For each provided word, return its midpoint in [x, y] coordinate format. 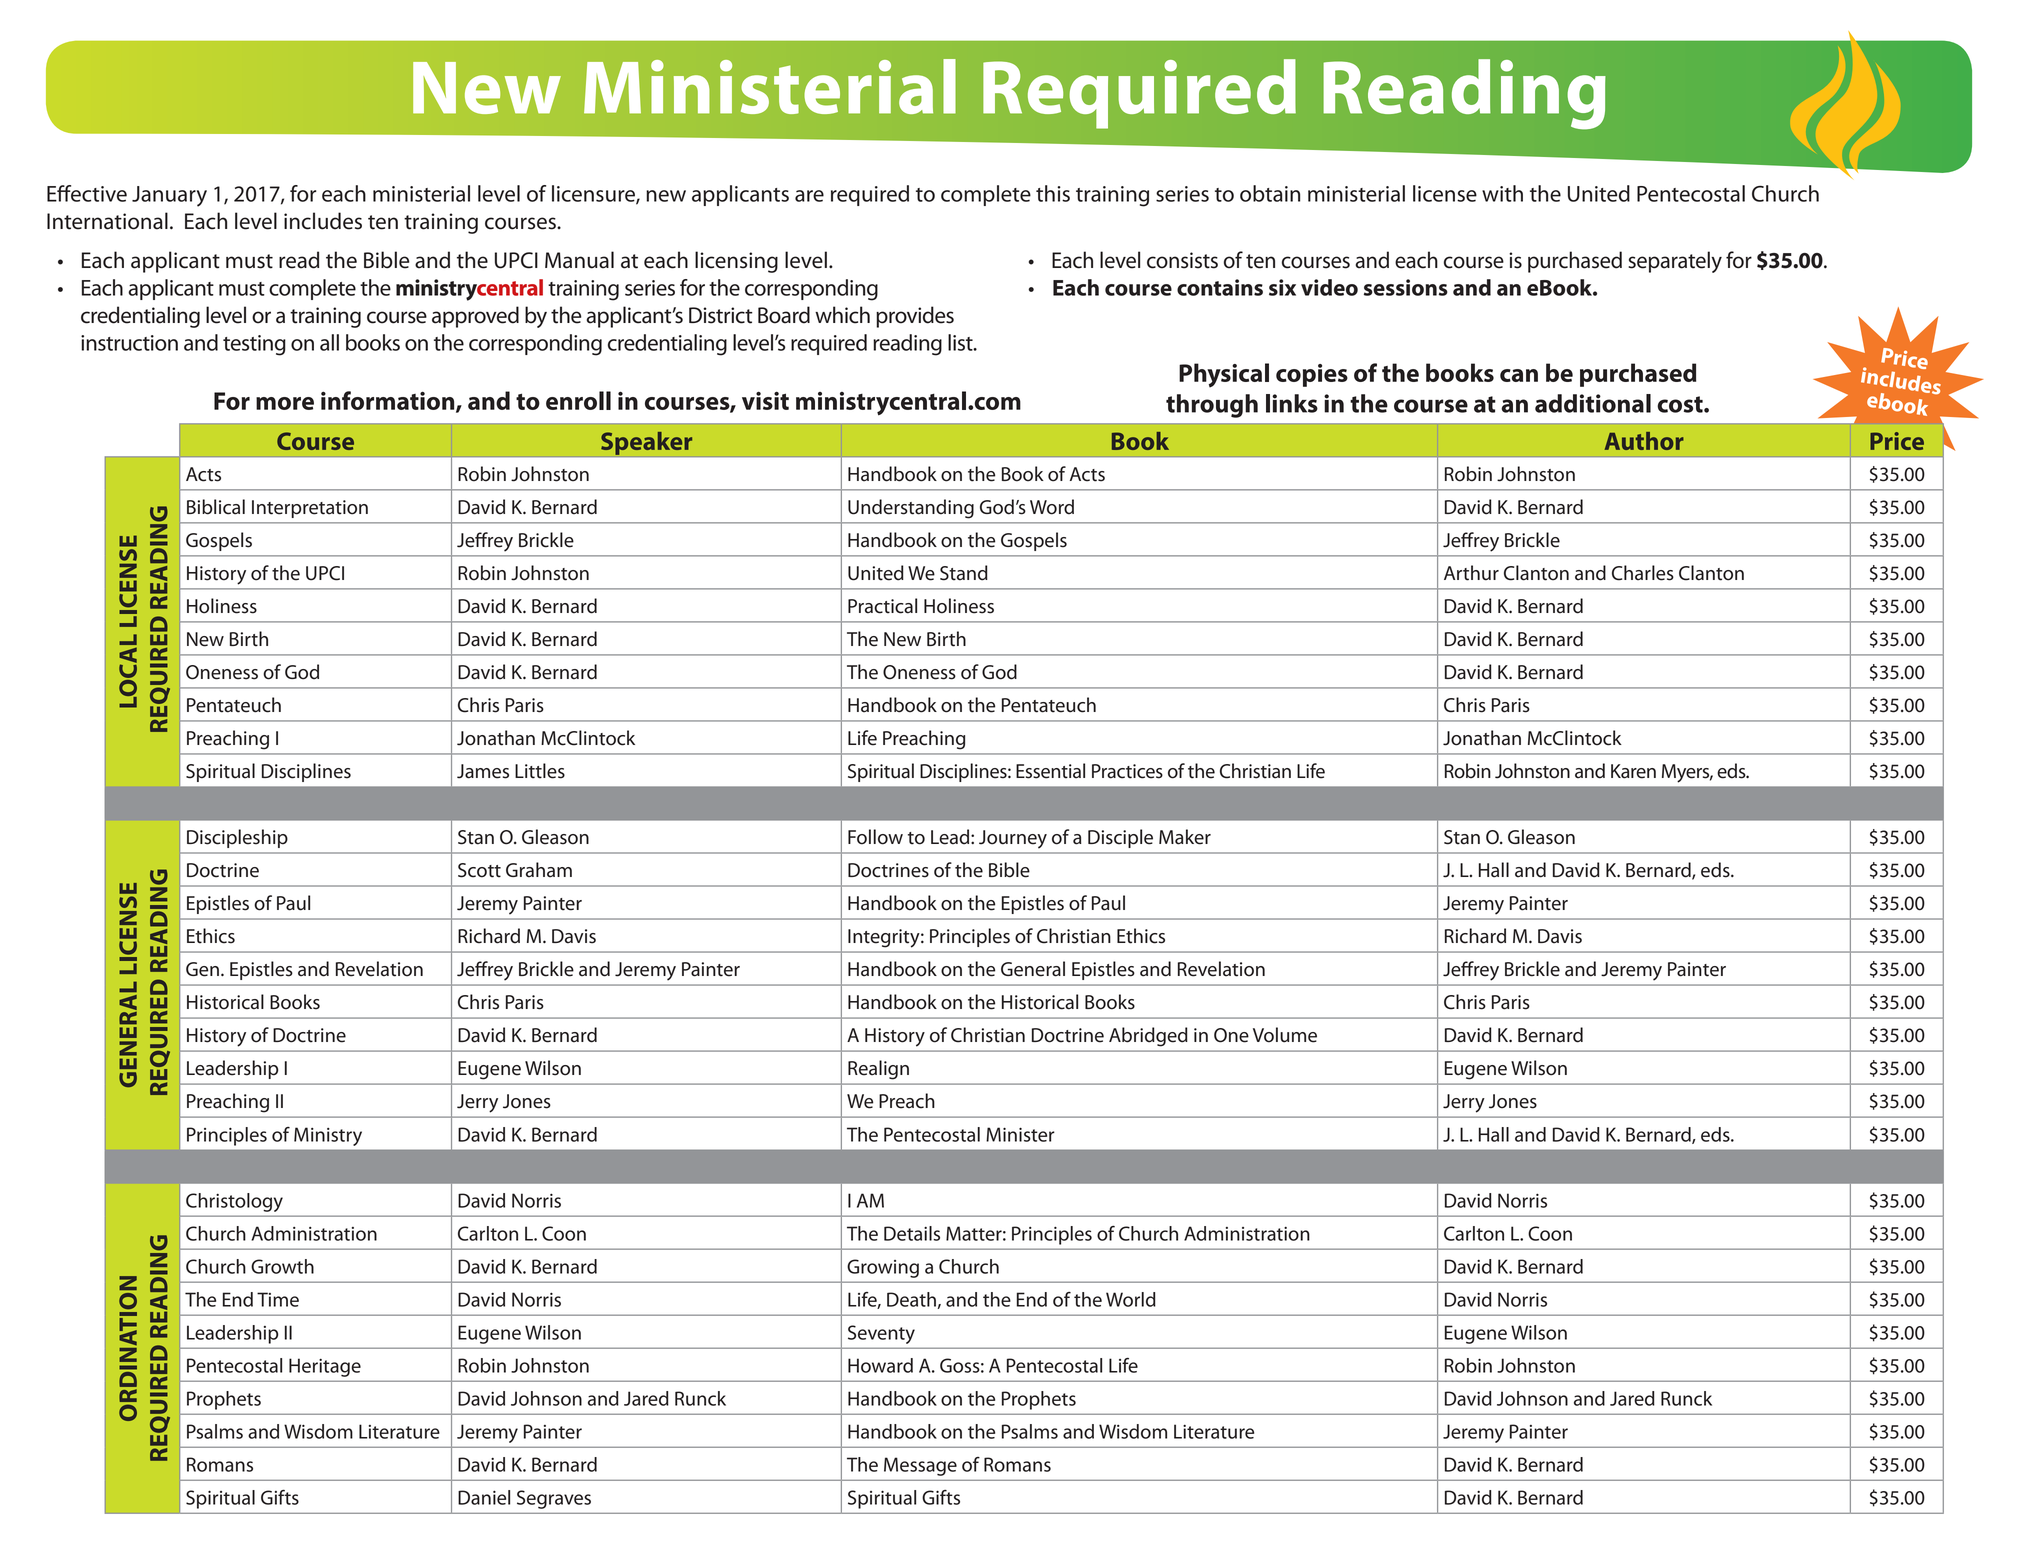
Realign [878, 1070]
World [1131, 1299]
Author [1644, 441]
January [169, 196]
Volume [1285, 1035]
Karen [1633, 771]
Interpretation [310, 509]
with [1502, 193]
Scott [479, 870]
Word [1052, 507]
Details [912, 1233]
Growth [282, 1266]
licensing [736, 262]
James [483, 771]
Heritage [325, 1367]
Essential [1050, 771]
